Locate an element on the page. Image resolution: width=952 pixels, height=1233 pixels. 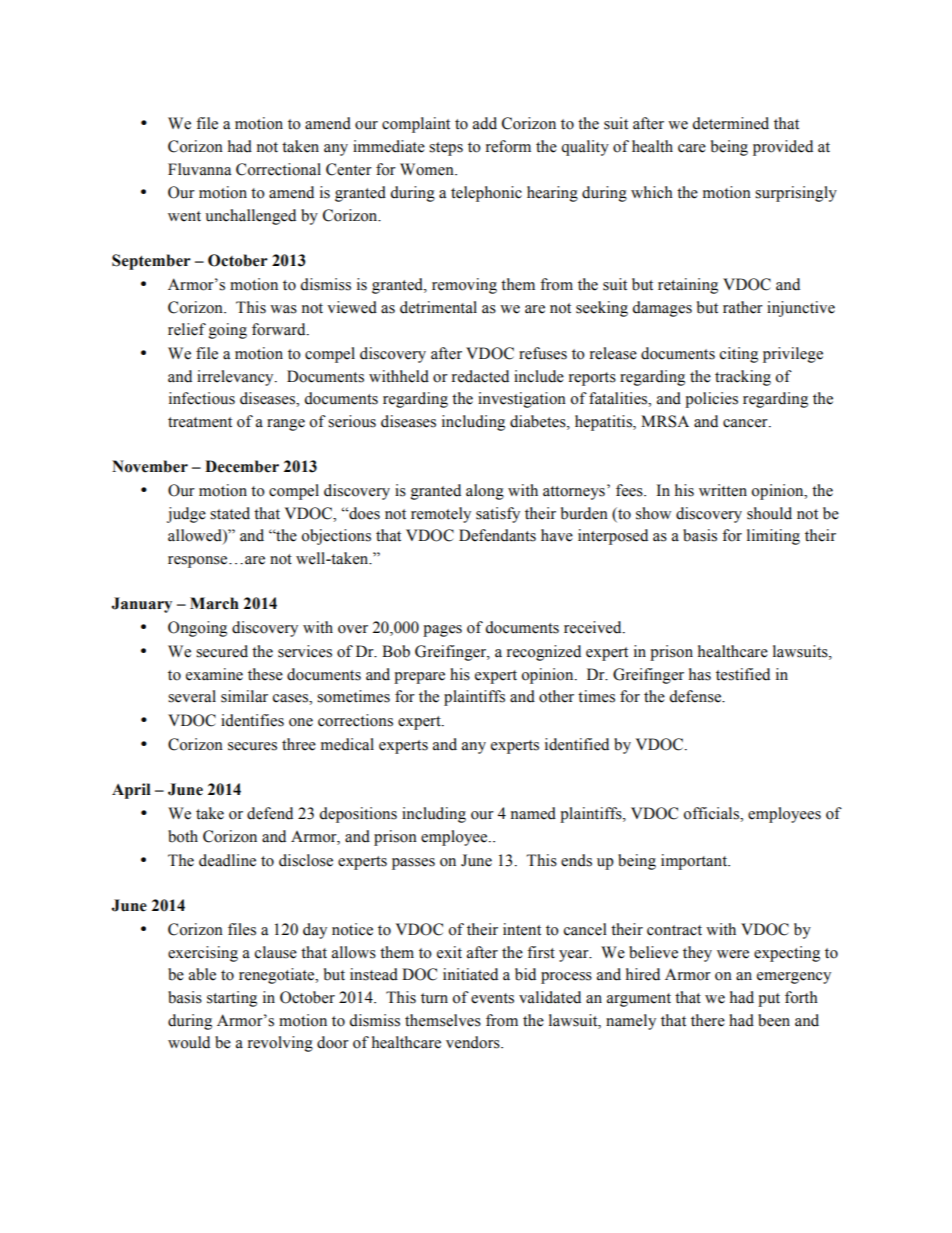
citing is located at coordinates (739, 355).
